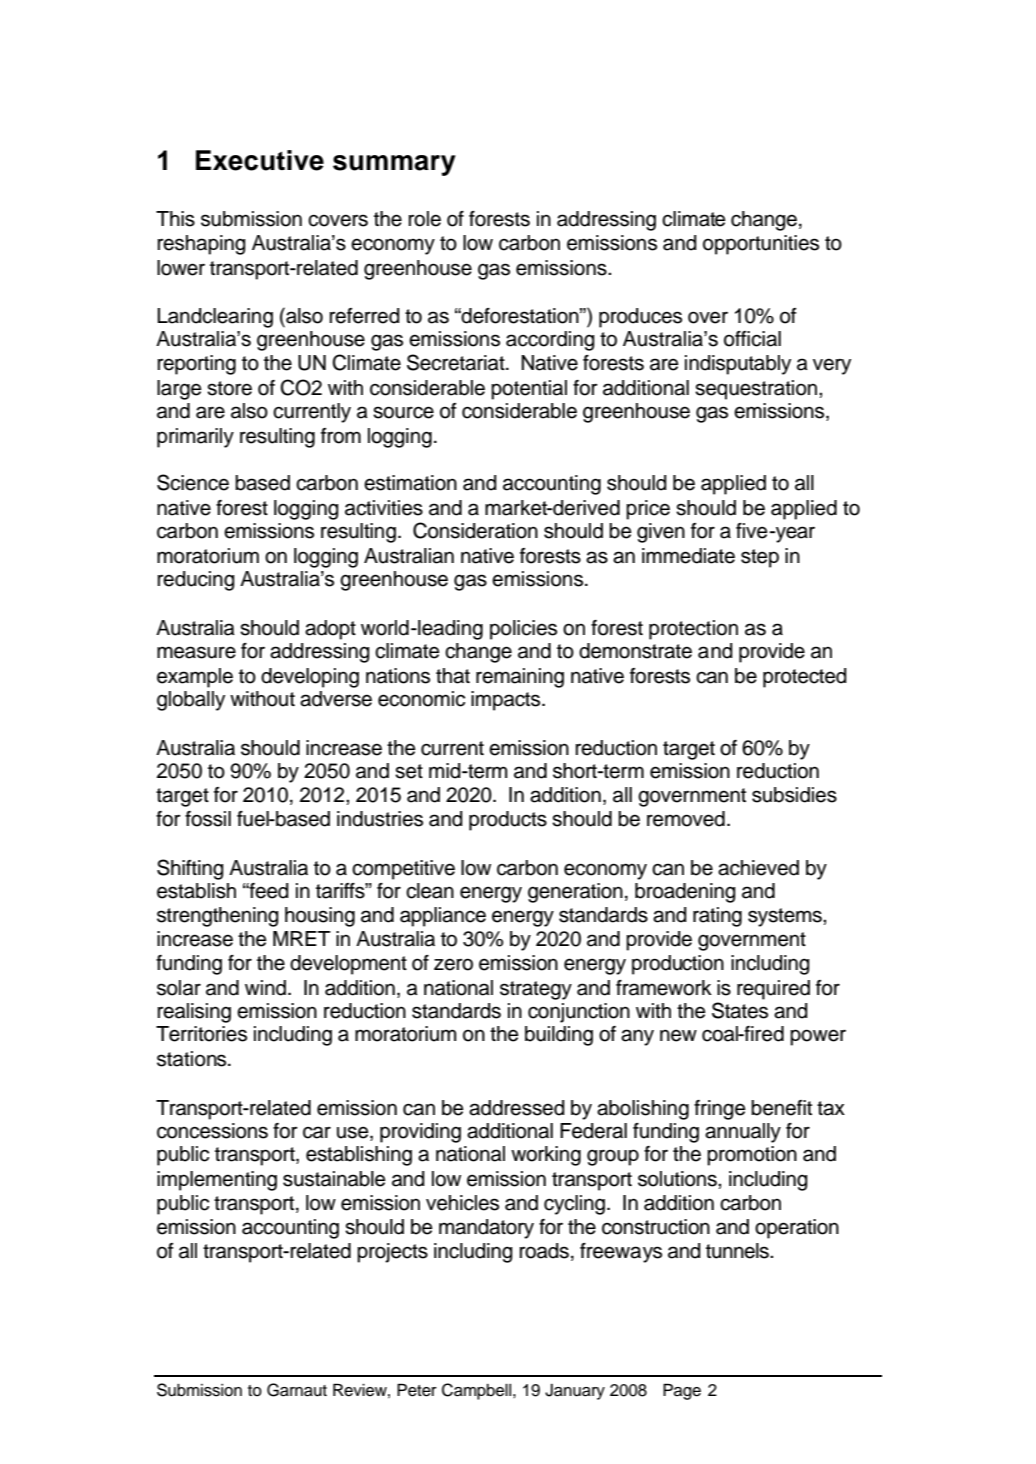  What do you see at coordinates (761, 245) in the screenshot?
I see `opportunities` at bounding box center [761, 245].
